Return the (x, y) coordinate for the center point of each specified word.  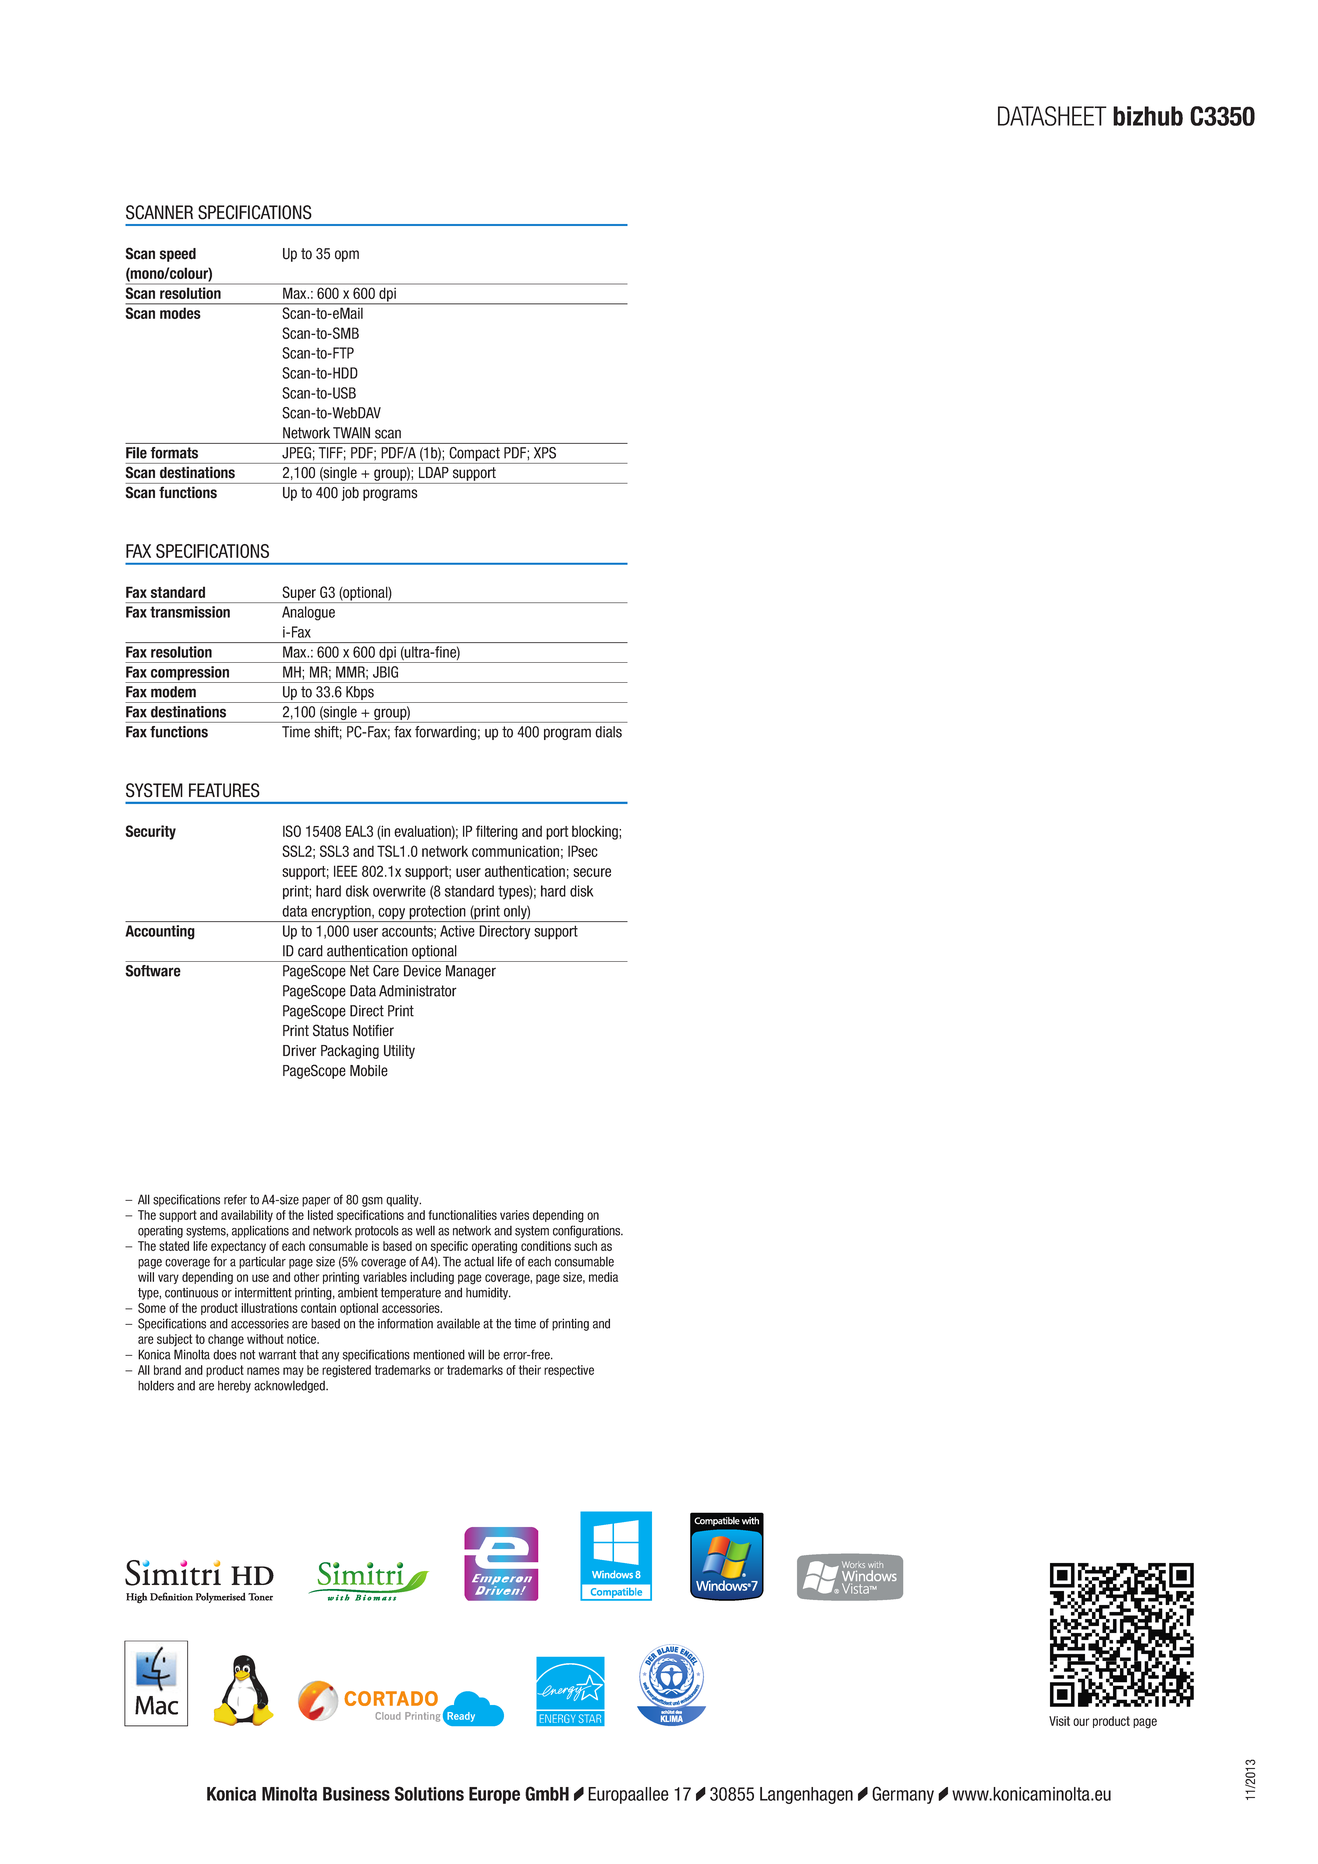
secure (592, 872)
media (603, 1277)
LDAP (434, 472)
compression (190, 674)
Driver (299, 1051)
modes (180, 313)
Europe (494, 1795)
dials (608, 732)
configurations (588, 1231)
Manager (471, 972)
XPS (545, 453)
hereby (234, 1387)
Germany (903, 1795)
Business (356, 1794)
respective (569, 1371)
